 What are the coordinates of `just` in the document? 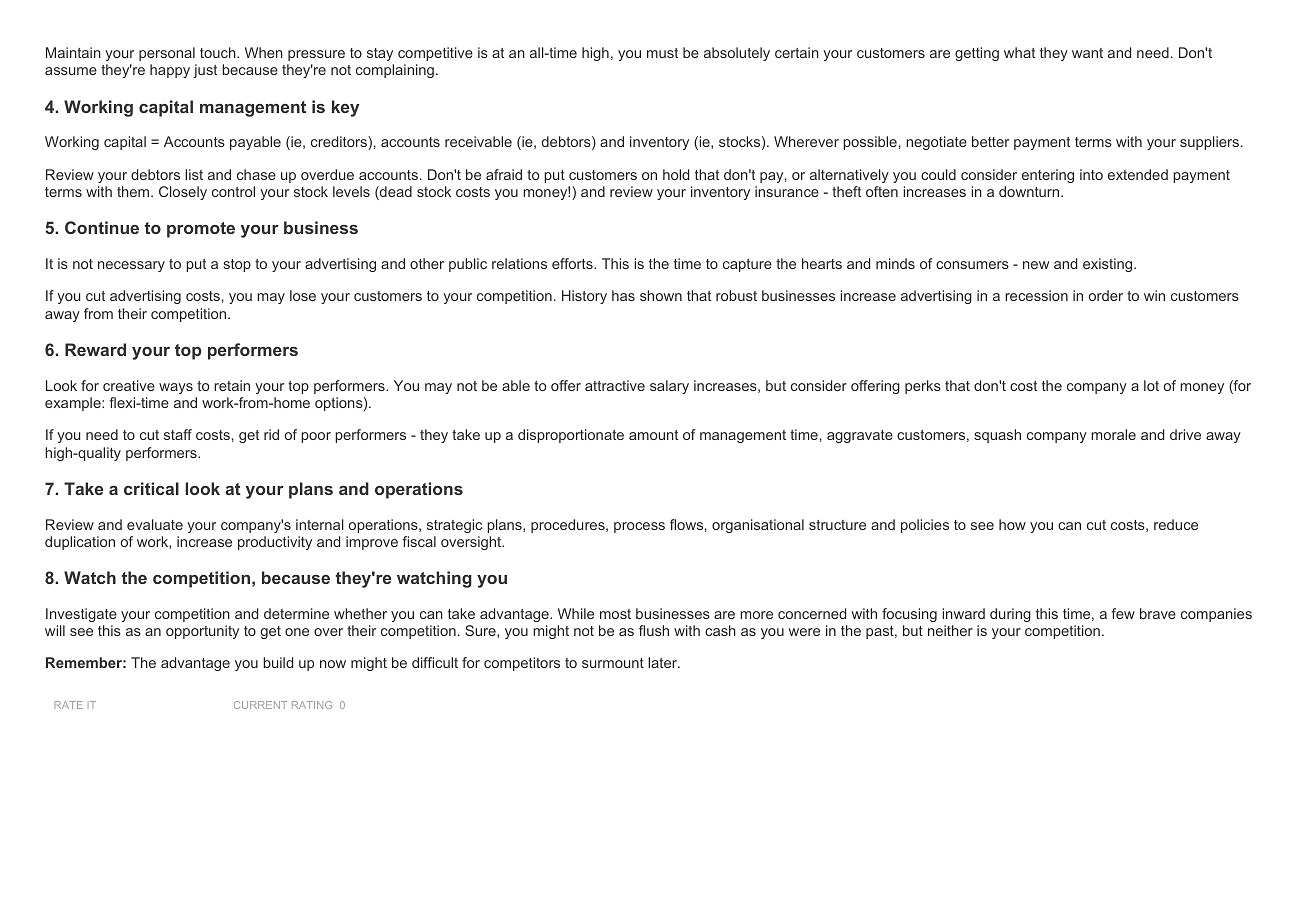 It's located at (205, 71).
